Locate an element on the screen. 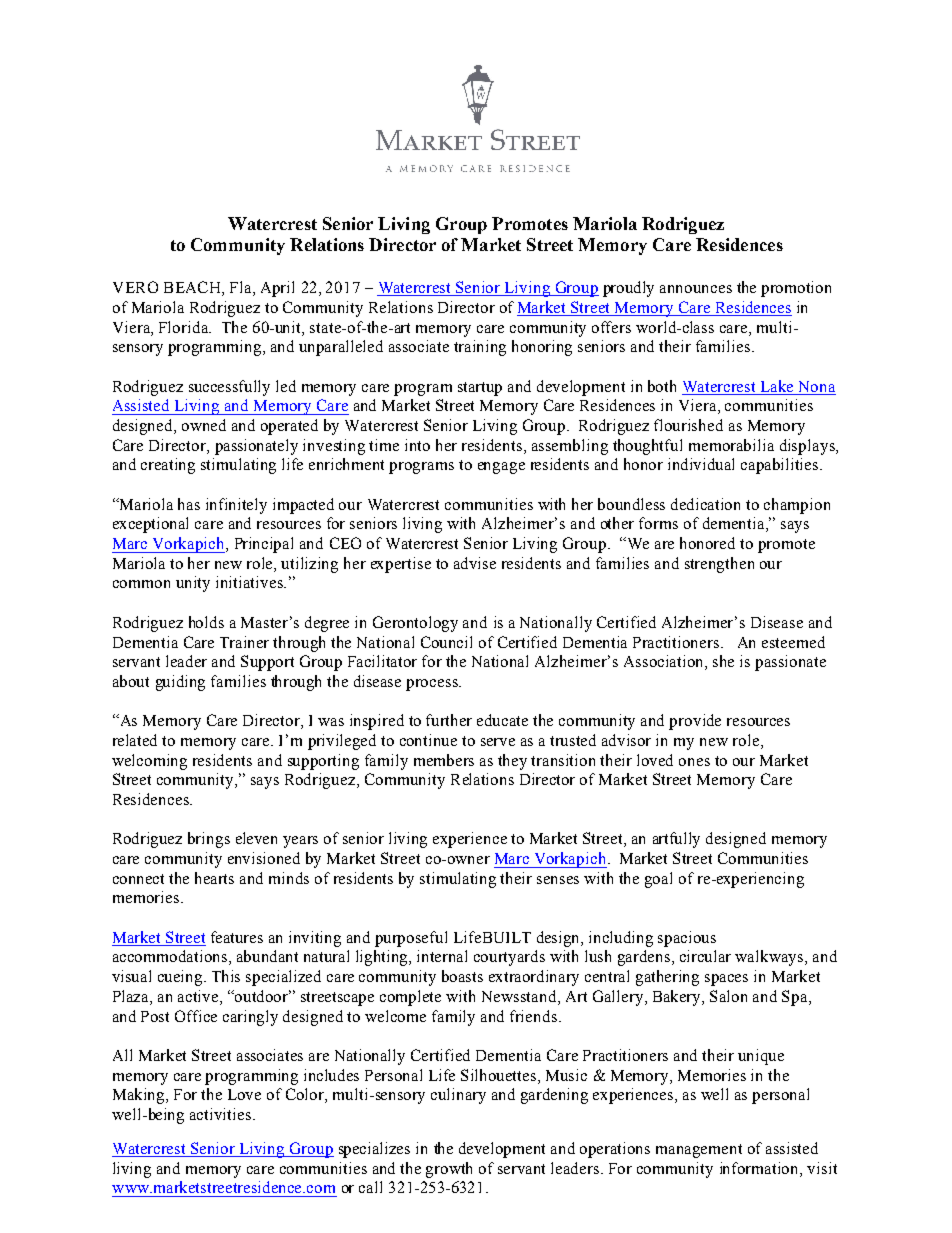  announces is located at coordinates (696, 289).
